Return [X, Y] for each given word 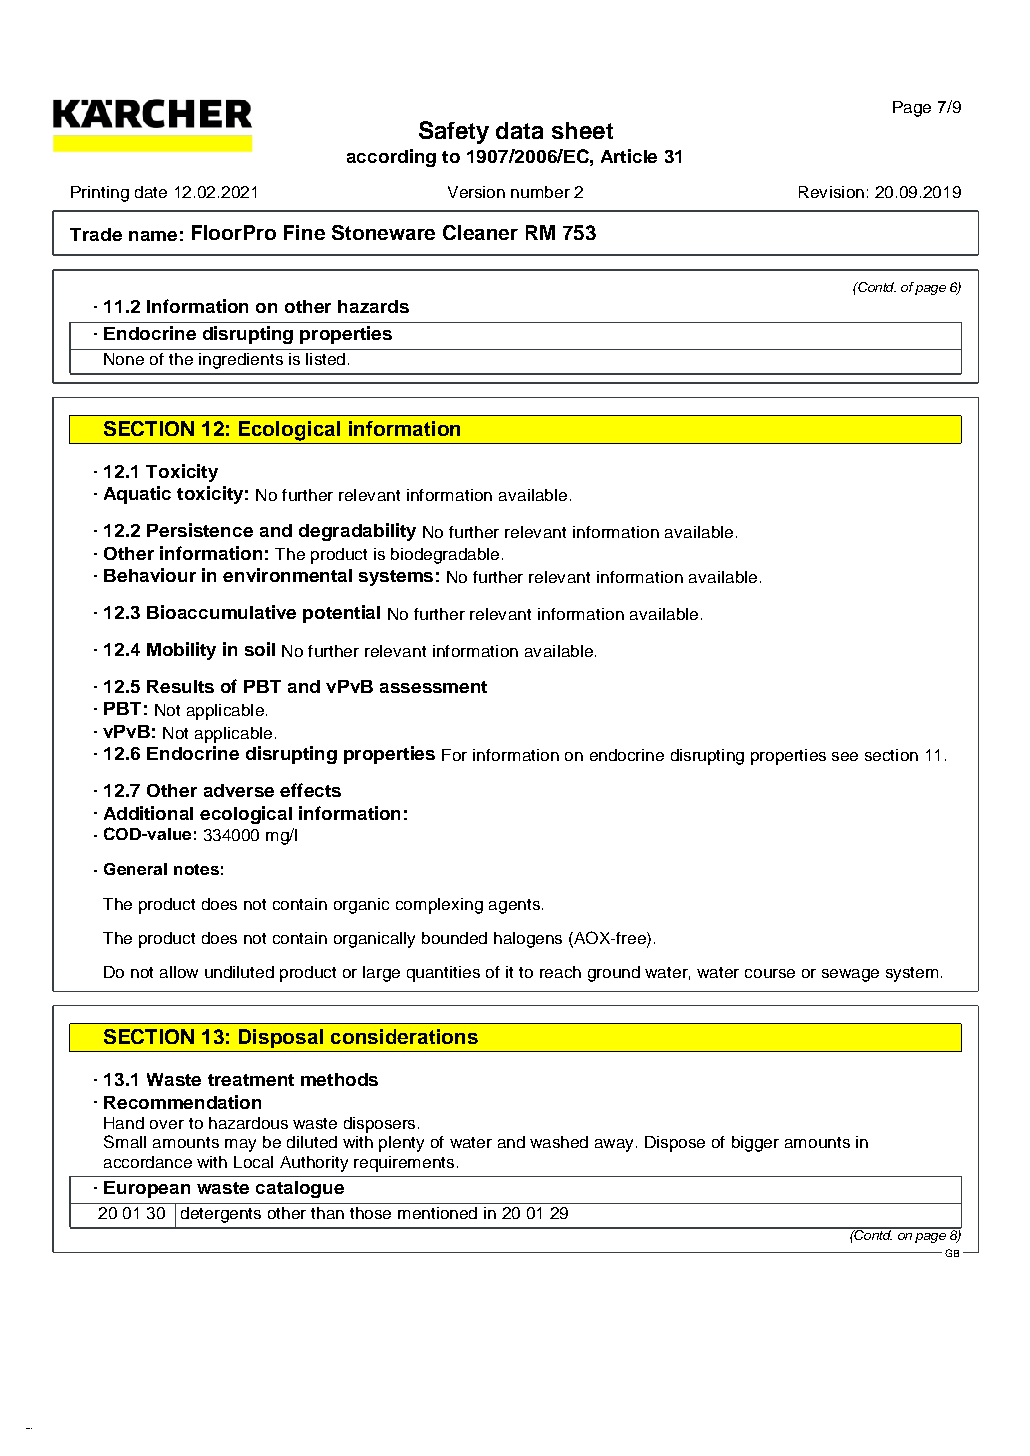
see [845, 756]
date [151, 192]
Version [476, 192]
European [147, 1189]
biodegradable [445, 556]
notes [196, 869]
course [770, 973]
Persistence [200, 530]
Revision [831, 192]
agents [514, 906]
